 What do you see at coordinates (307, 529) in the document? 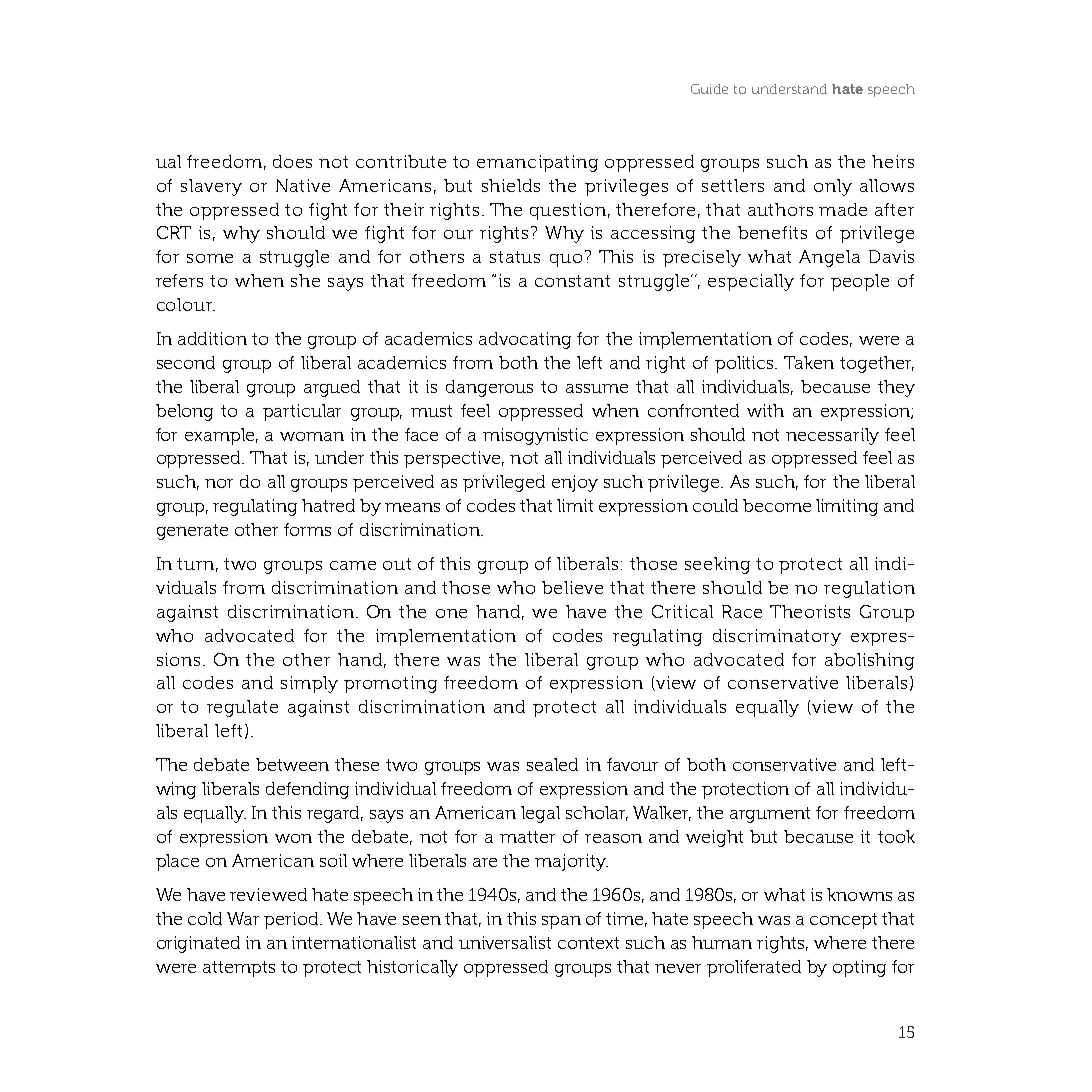
I see `forms` at bounding box center [307, 529].
